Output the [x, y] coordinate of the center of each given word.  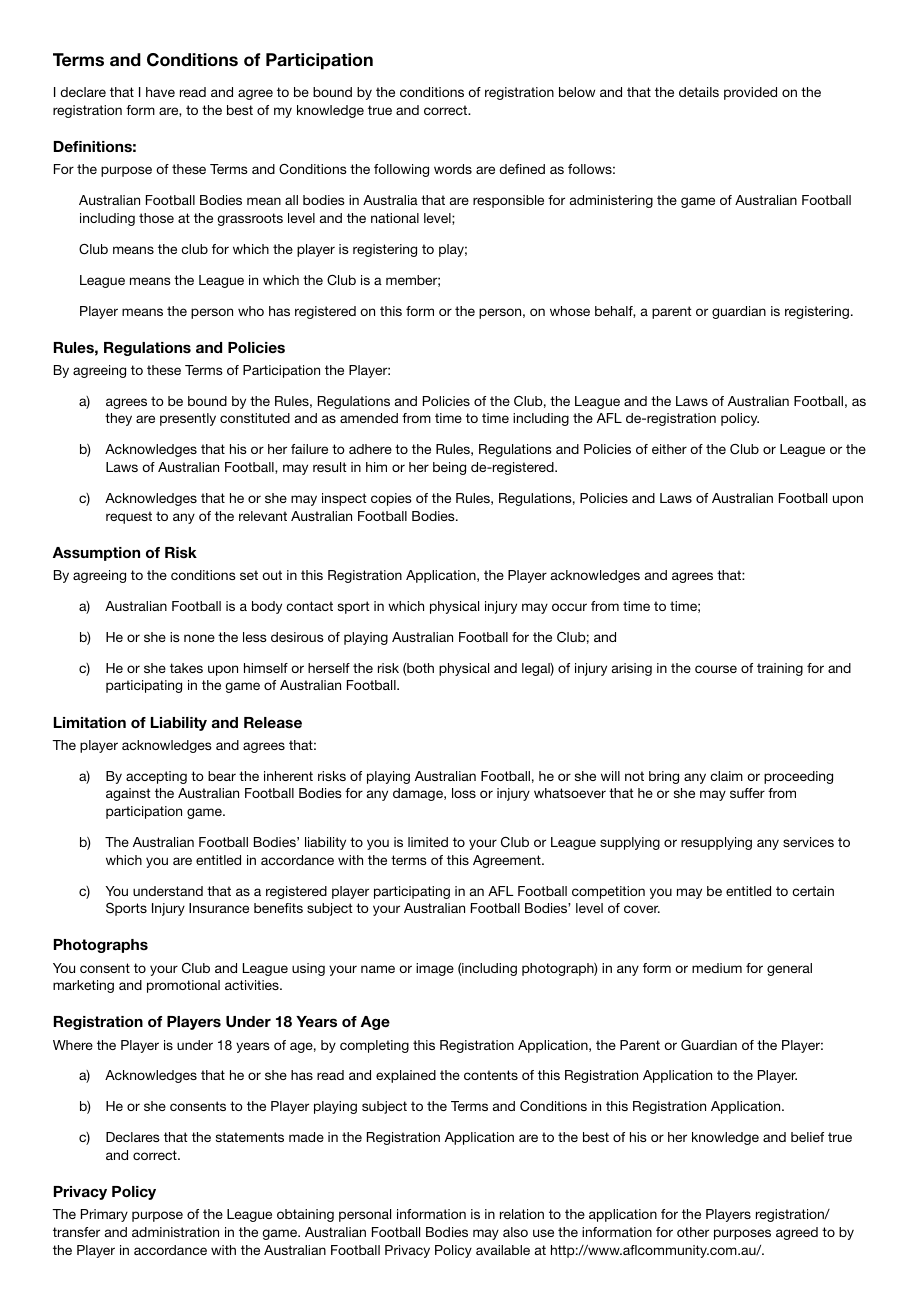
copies [391, 499]
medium [717, 968]
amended [369, 418]
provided [750, 93]
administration [175, 1232]
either [669, 449]
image [435, 969]
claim [726, 776]
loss [464, 793]
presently [188, 419]
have [160, 92]
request [129, 517]
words [453, 169]
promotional [183, 986]
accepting [156, 777]
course [716, 669]
